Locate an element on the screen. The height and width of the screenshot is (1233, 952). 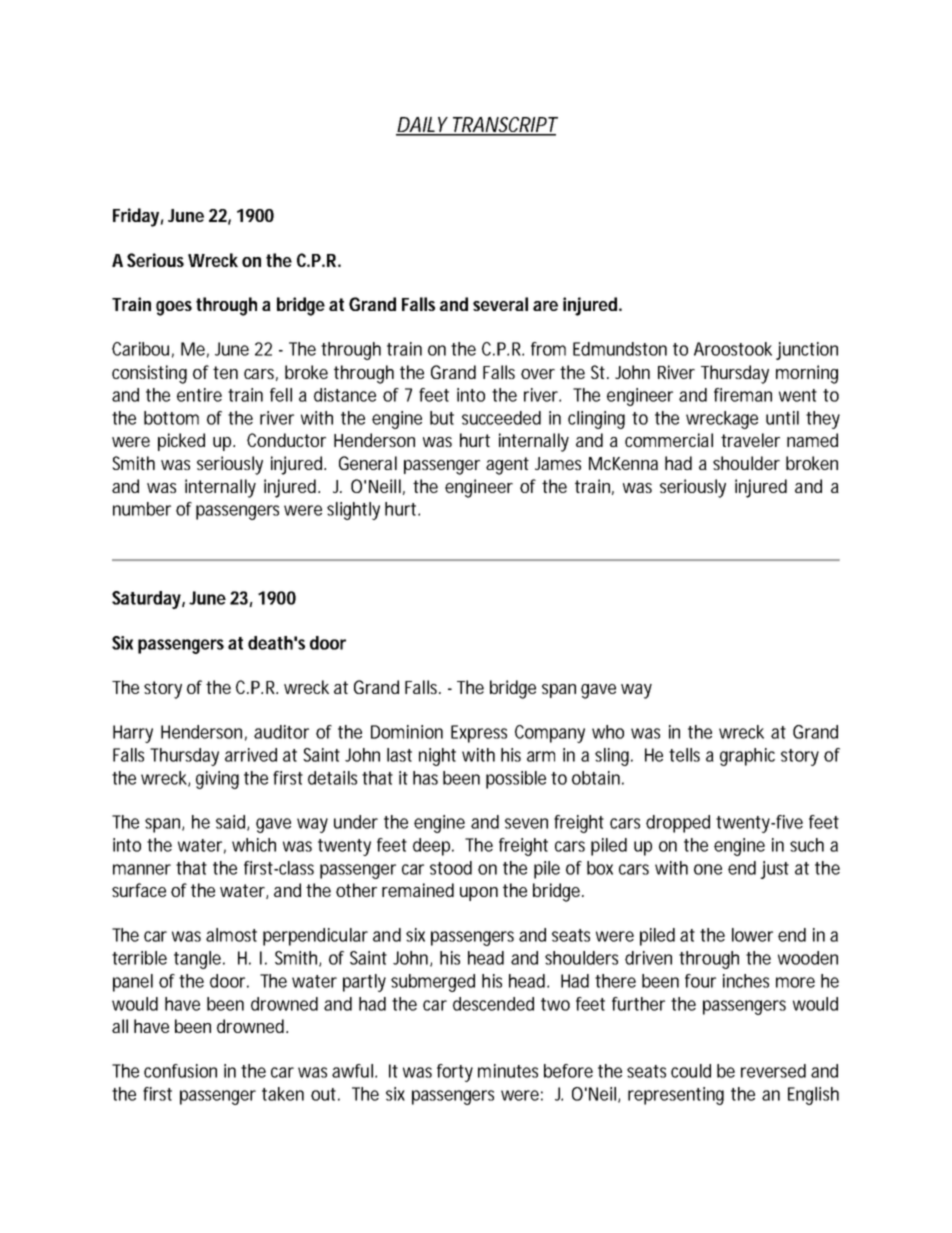
graphic is located at coordinates (747, 757).
